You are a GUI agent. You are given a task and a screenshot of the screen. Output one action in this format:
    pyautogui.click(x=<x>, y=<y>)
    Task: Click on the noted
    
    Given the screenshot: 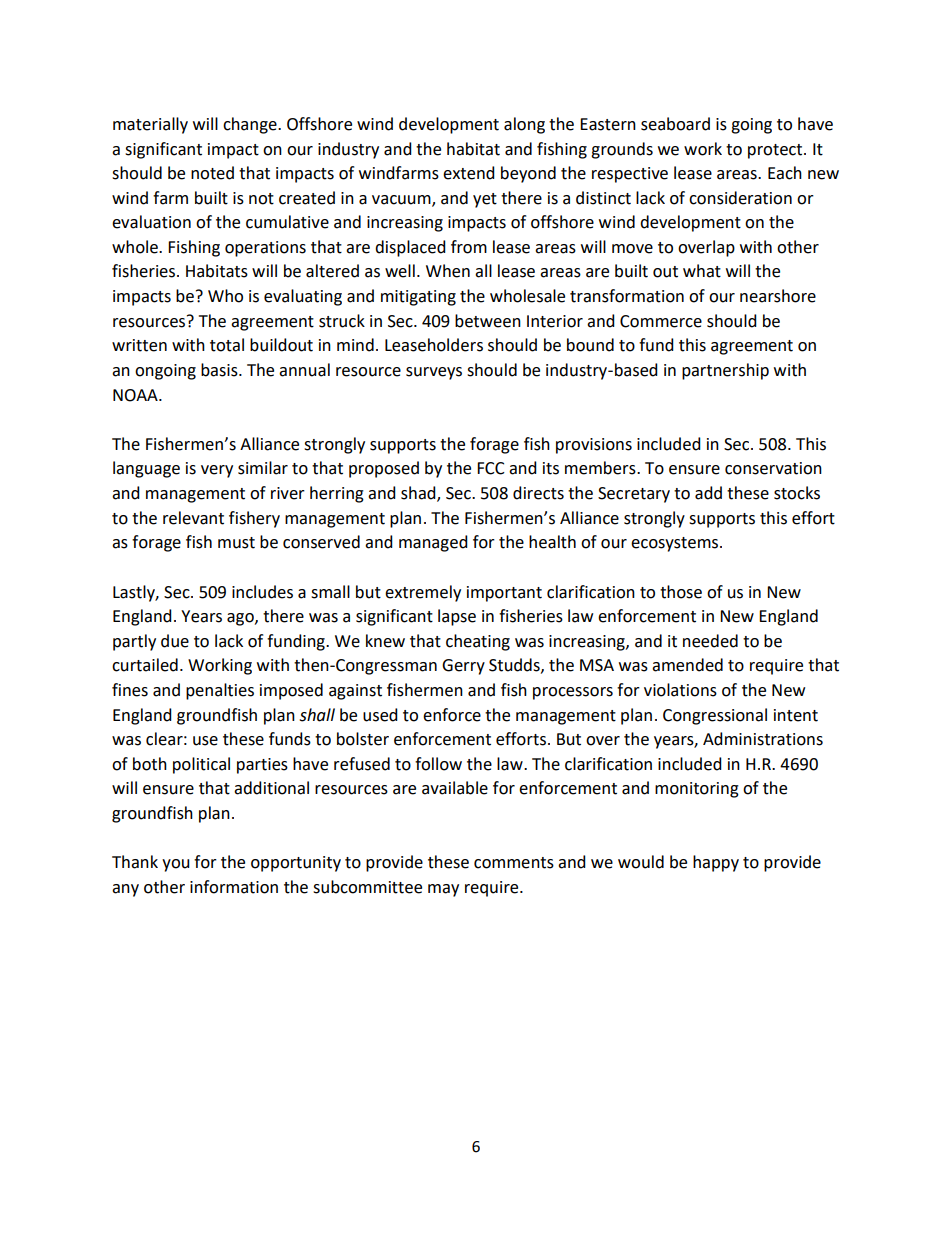 What is the action you would take?
    pyautogui.click(x=212, y=173)
